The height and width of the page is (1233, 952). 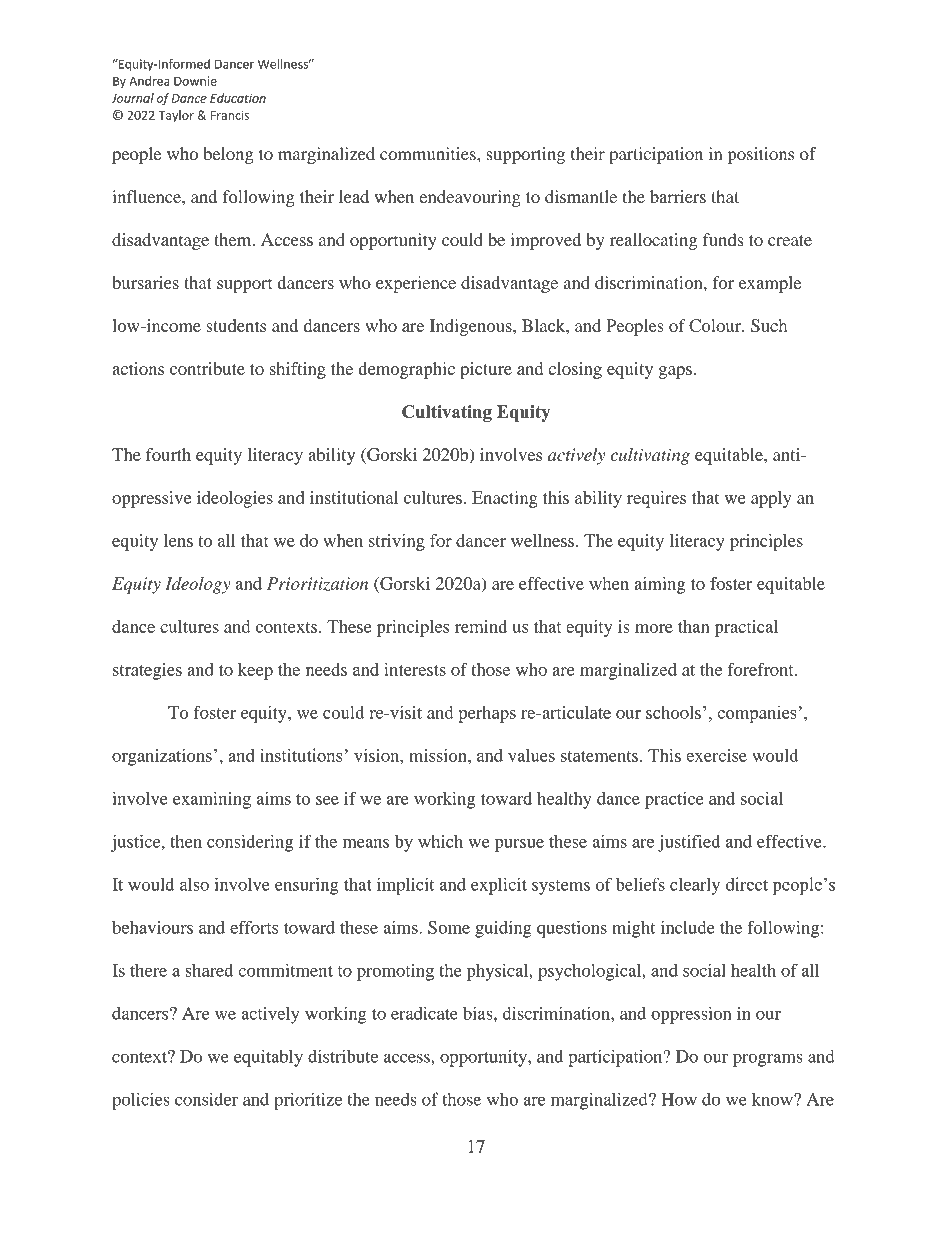 What do you see at coordinates (693, 626) in the page?
I see `than` at bounding box center [693, 626].
